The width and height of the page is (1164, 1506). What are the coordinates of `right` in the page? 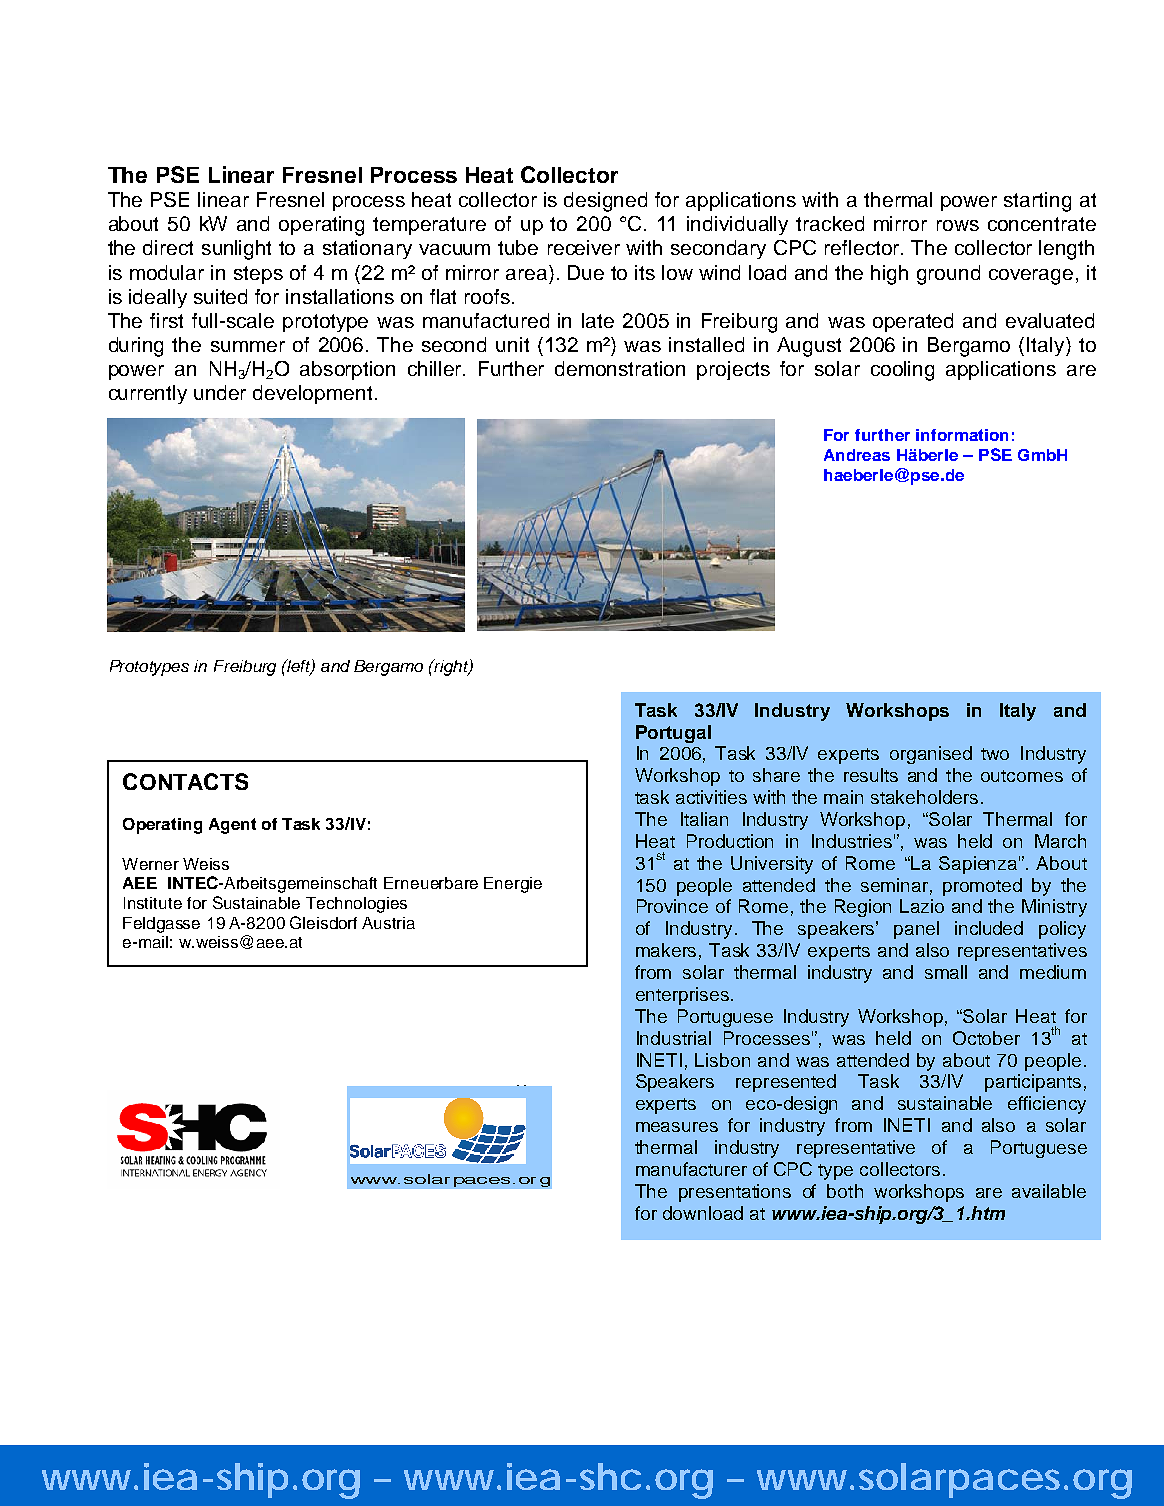 It's located at (451, 667).
